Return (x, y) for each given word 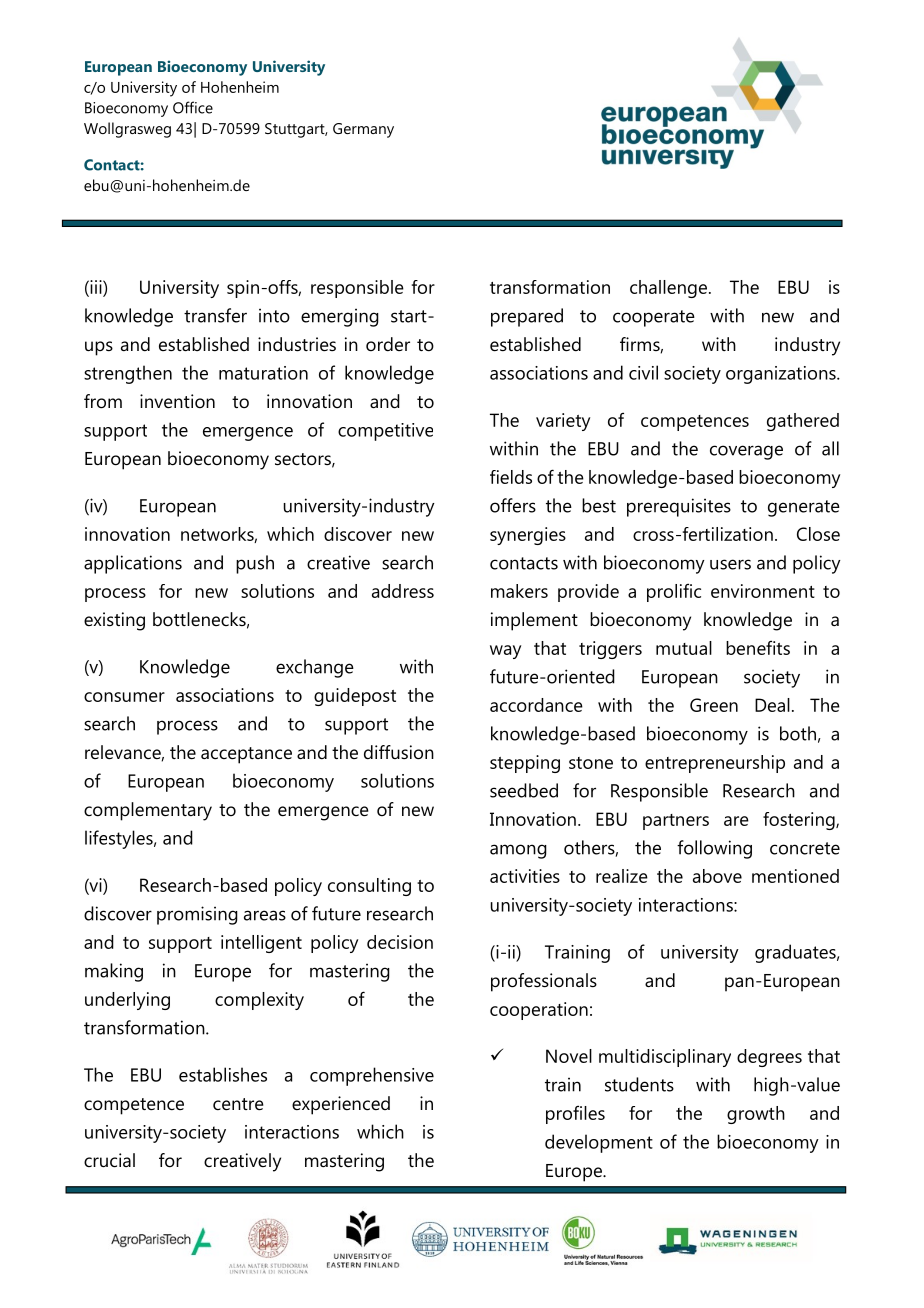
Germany (363, 130)
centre (238, 1104)
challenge (668, 289)
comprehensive (372, 1076)
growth (756, 1115)
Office (193, 107)
